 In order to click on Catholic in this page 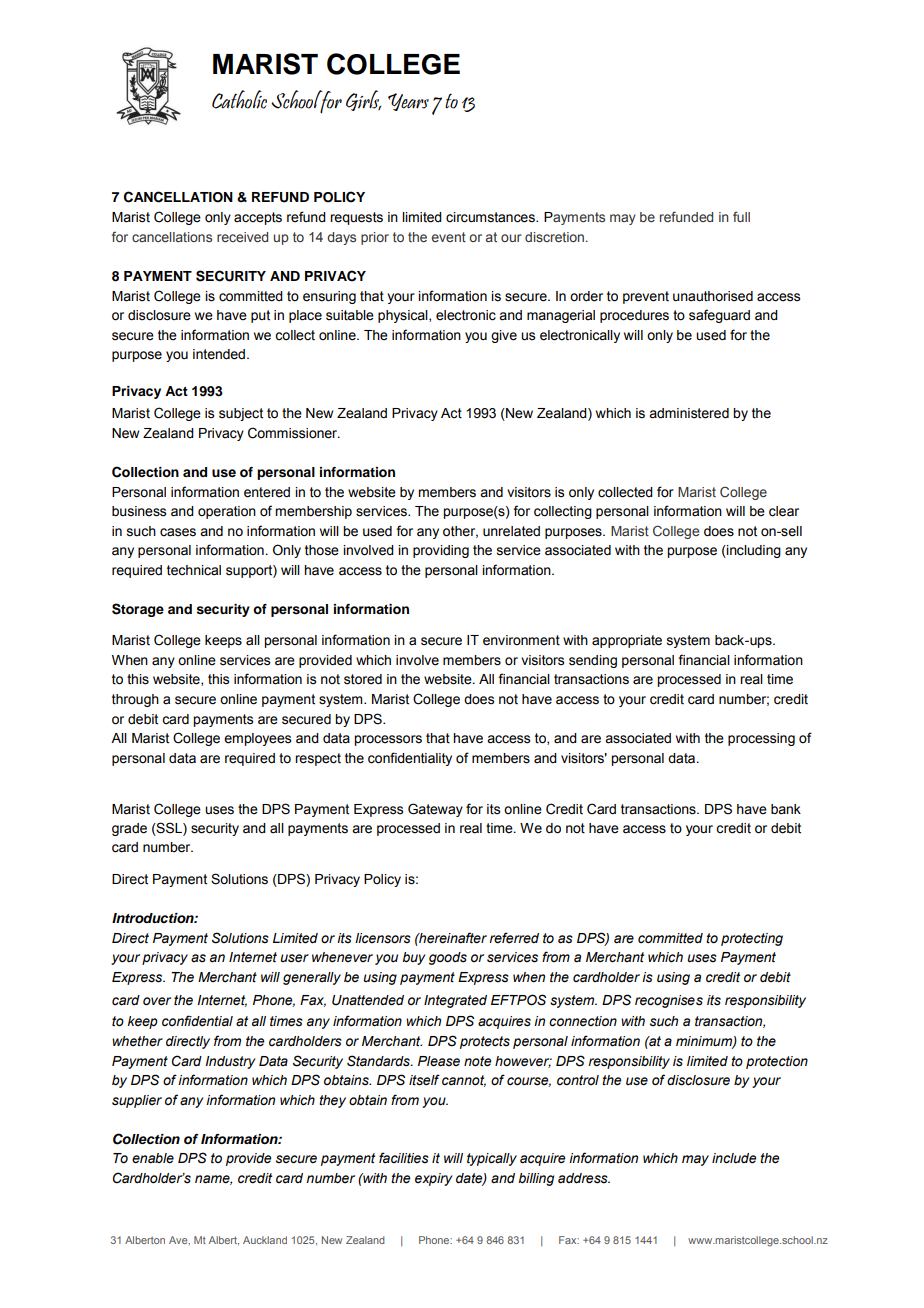, I will do `click(239, 99)`.
